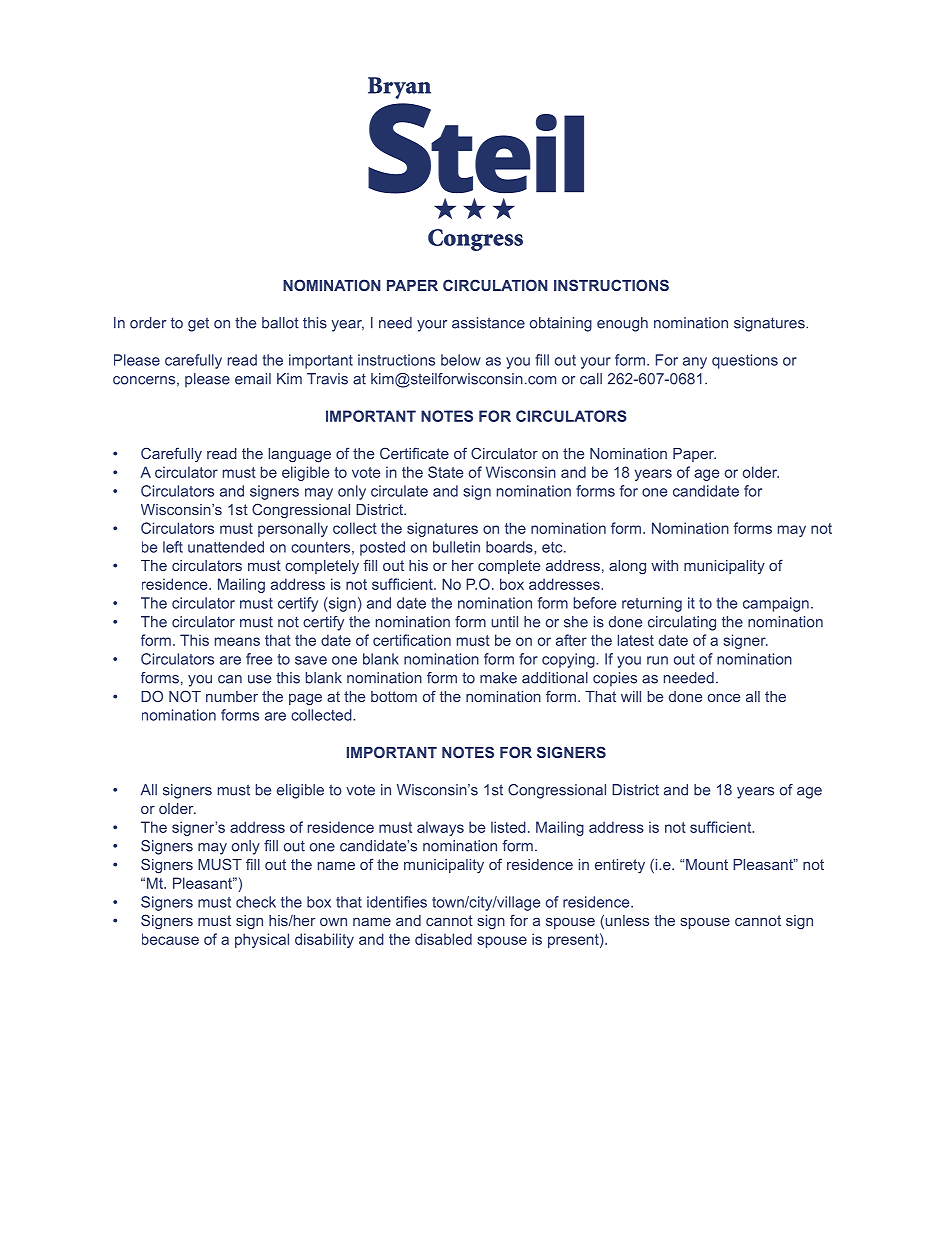  Describe the element at coordinates (256, 902) in the screenshot. I see `check` at that location.
